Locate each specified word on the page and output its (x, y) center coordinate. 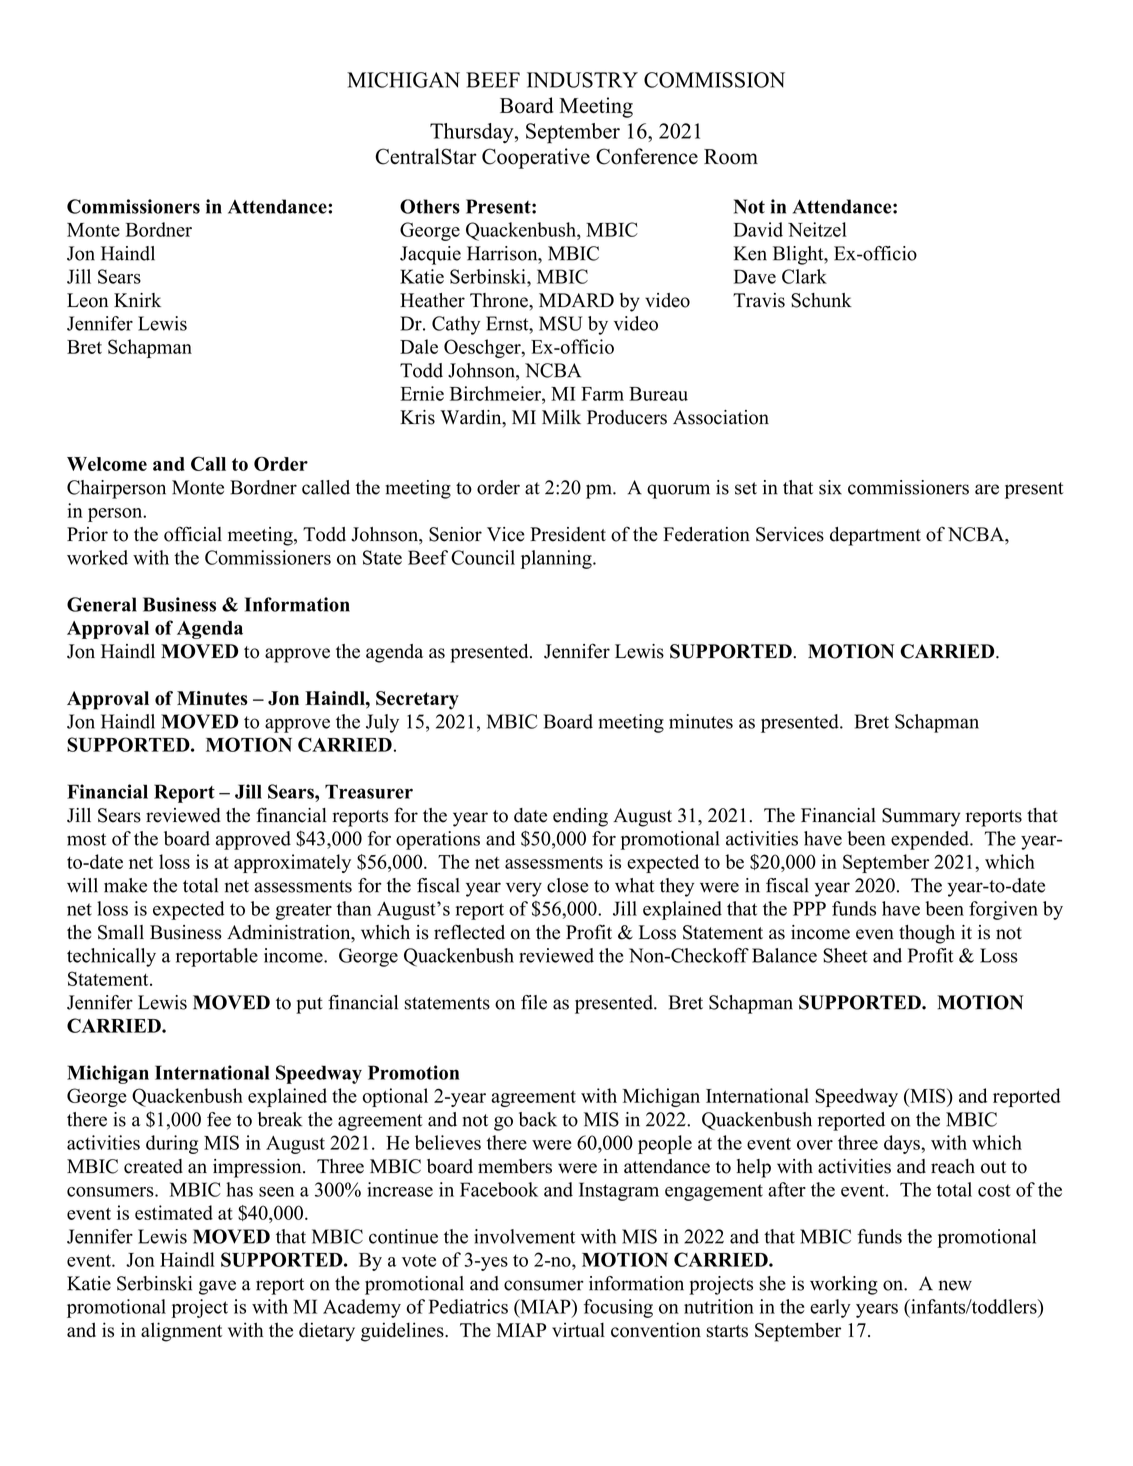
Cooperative (536, 158)
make (125, 885)
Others (430, 206)
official (193, 534)
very (524, 889)
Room (731, 157)
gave (217, 1287)
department (875, 536)
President (568, 534)
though (927, 934)
